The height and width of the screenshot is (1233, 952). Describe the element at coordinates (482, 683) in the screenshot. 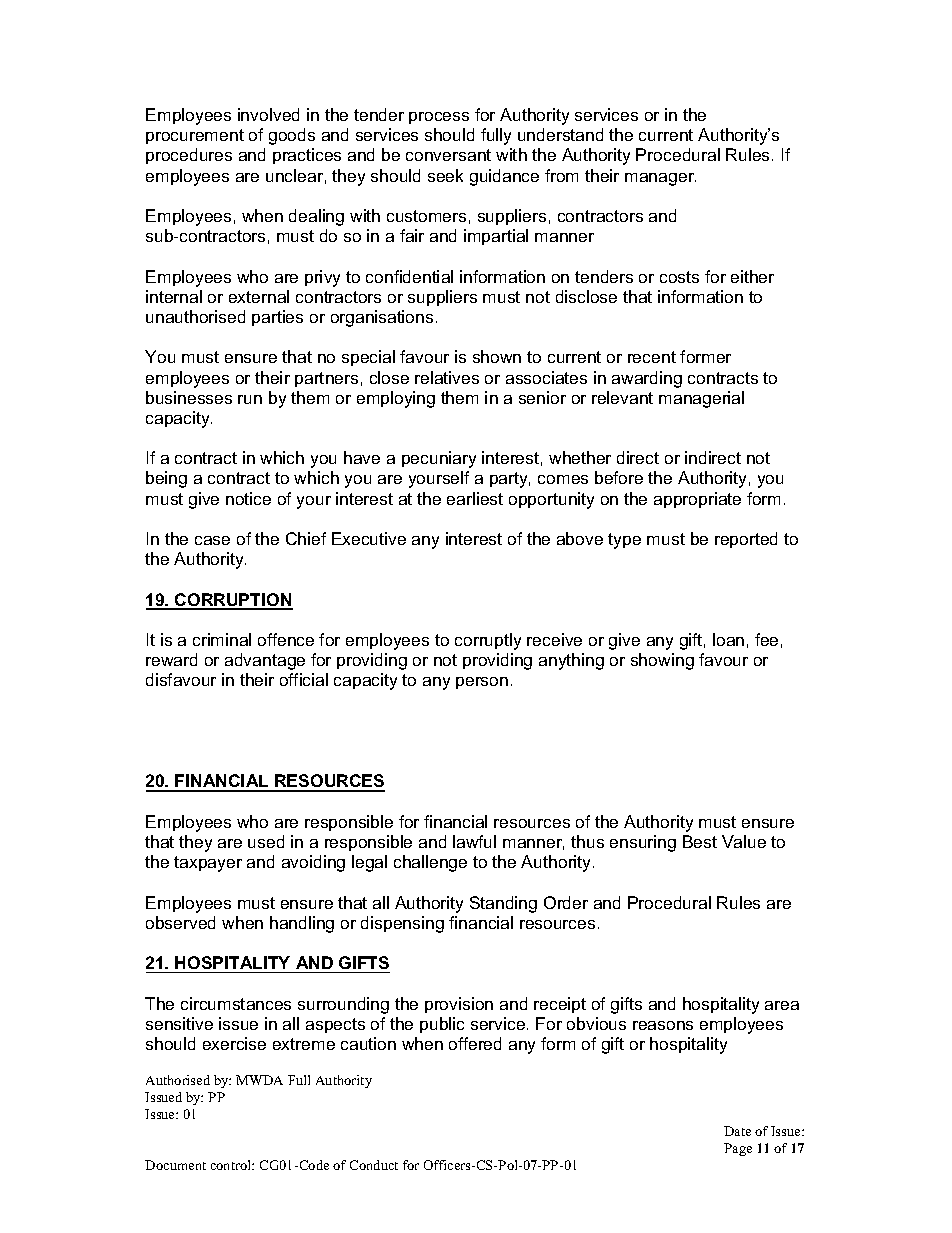

I see `person` at that location.
